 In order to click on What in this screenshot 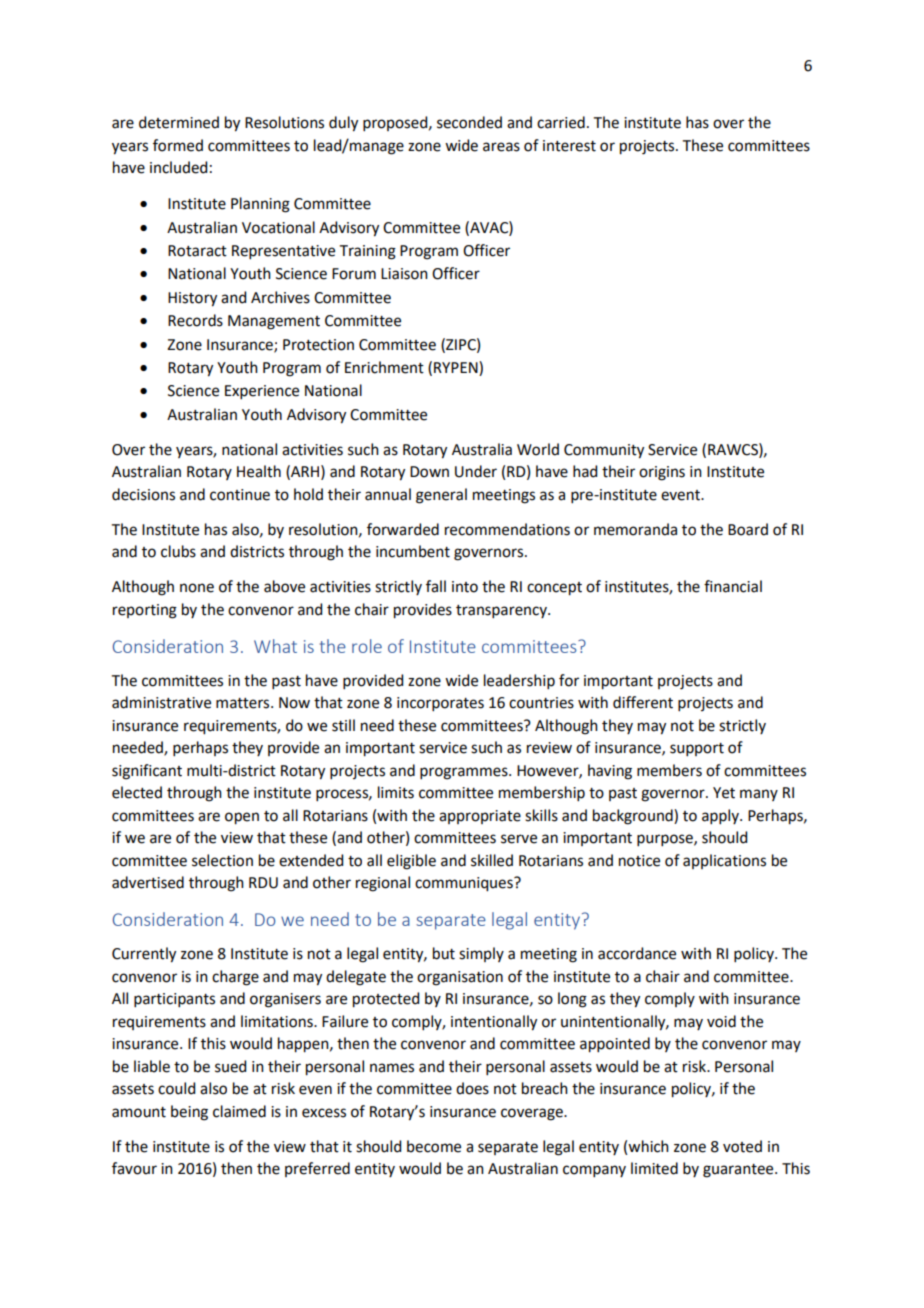, I will do `click(275, 646)`.
